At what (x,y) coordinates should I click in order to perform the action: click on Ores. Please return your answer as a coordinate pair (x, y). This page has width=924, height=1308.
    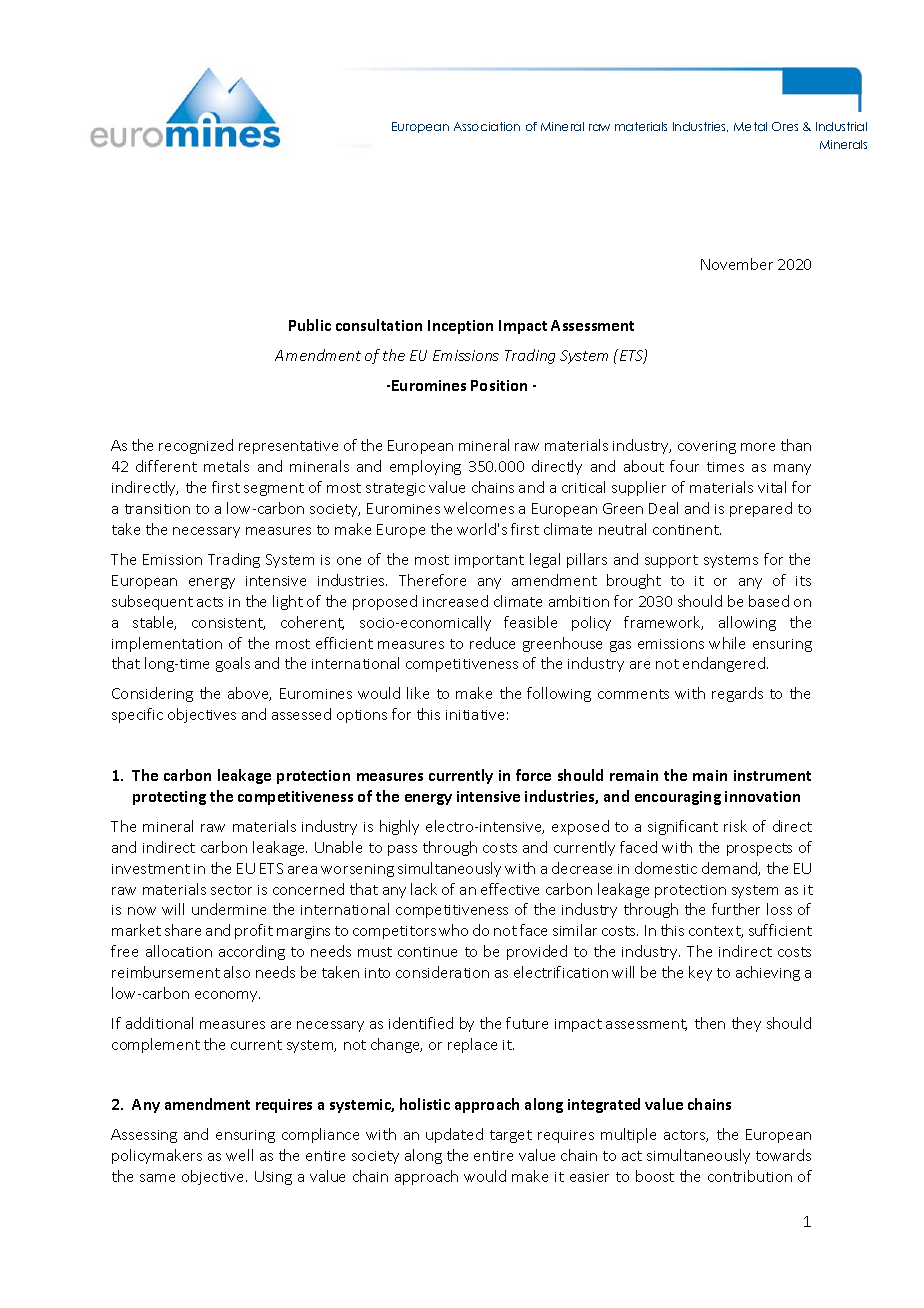
    Looking at the image, I should click on (785, 126).
